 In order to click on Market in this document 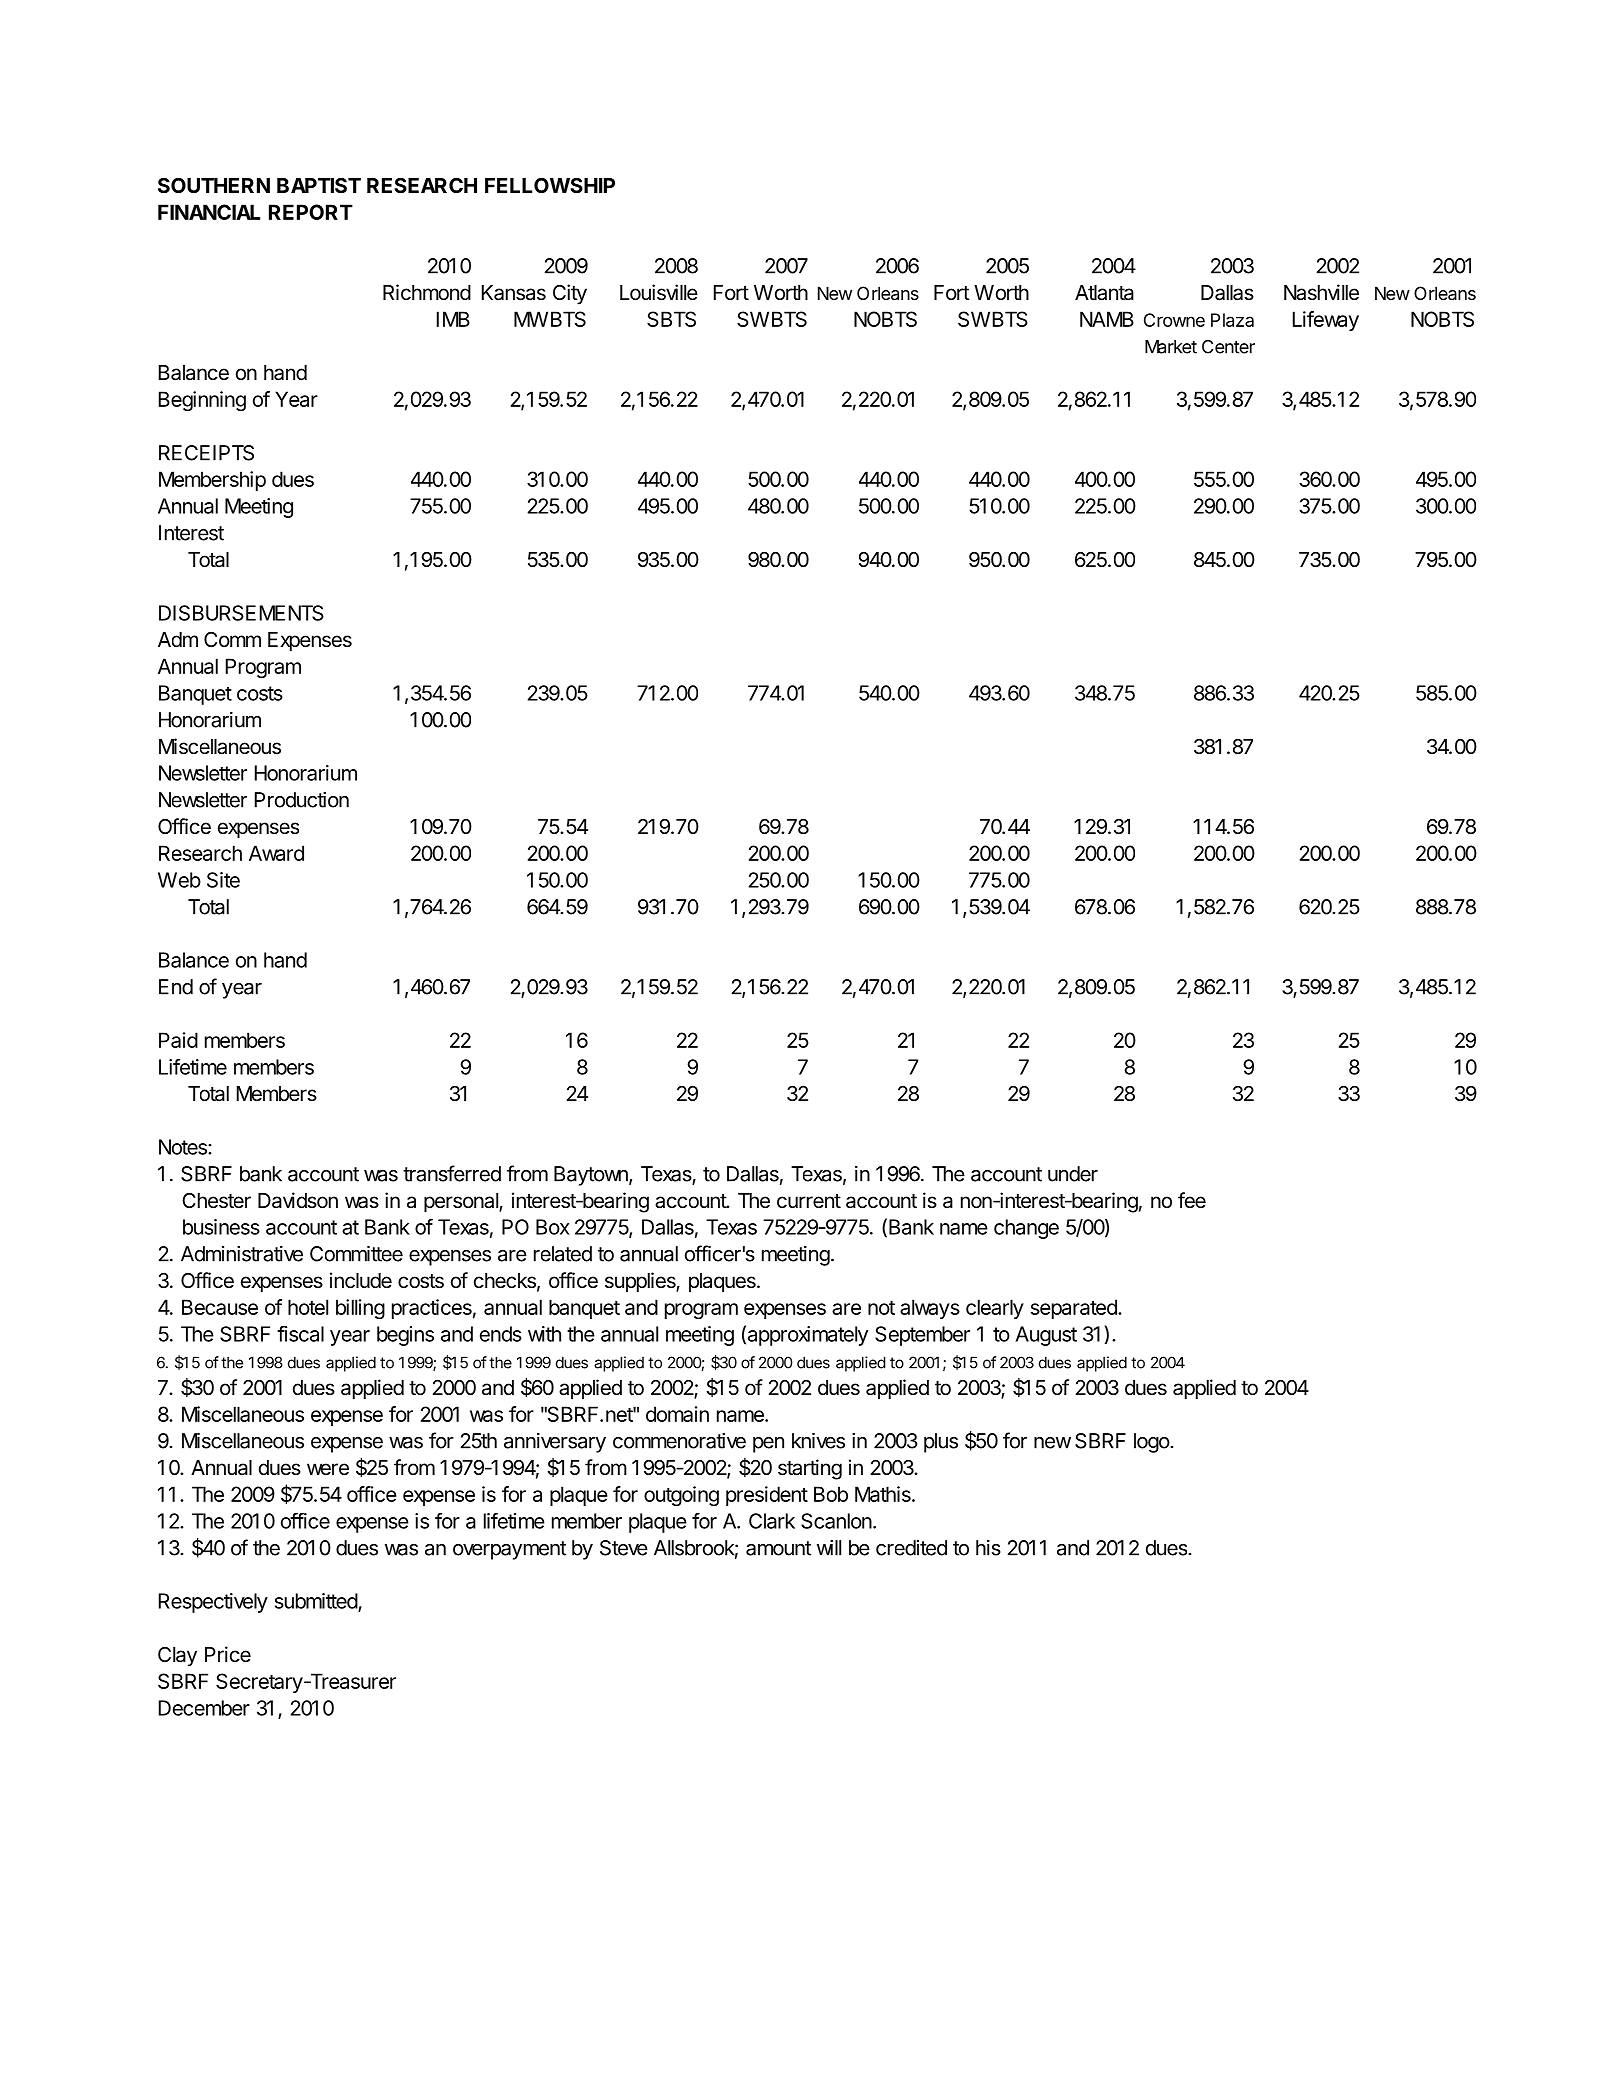, I will do `click(1171, 347)`.
